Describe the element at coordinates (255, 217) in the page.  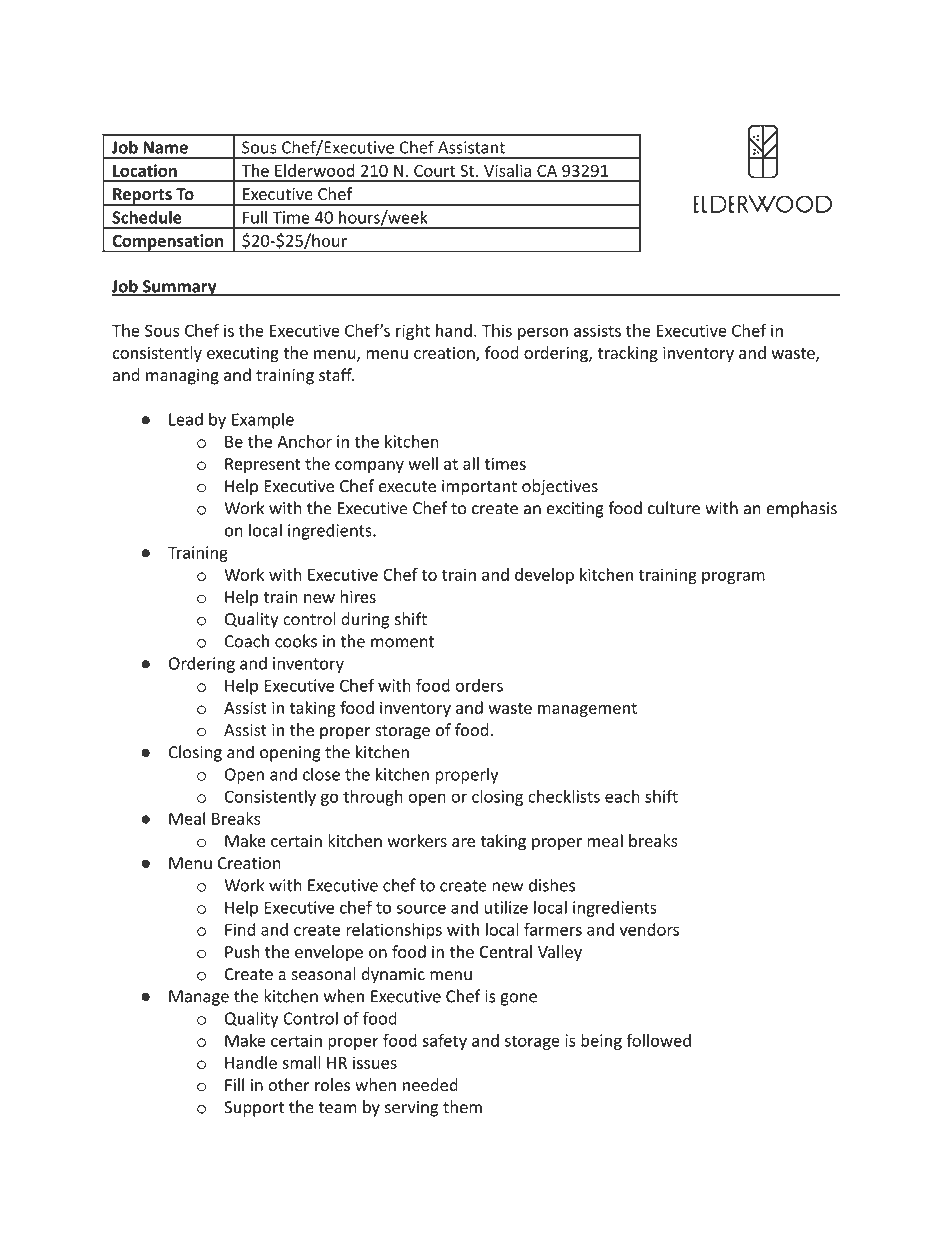
I see `Full` at that location.
